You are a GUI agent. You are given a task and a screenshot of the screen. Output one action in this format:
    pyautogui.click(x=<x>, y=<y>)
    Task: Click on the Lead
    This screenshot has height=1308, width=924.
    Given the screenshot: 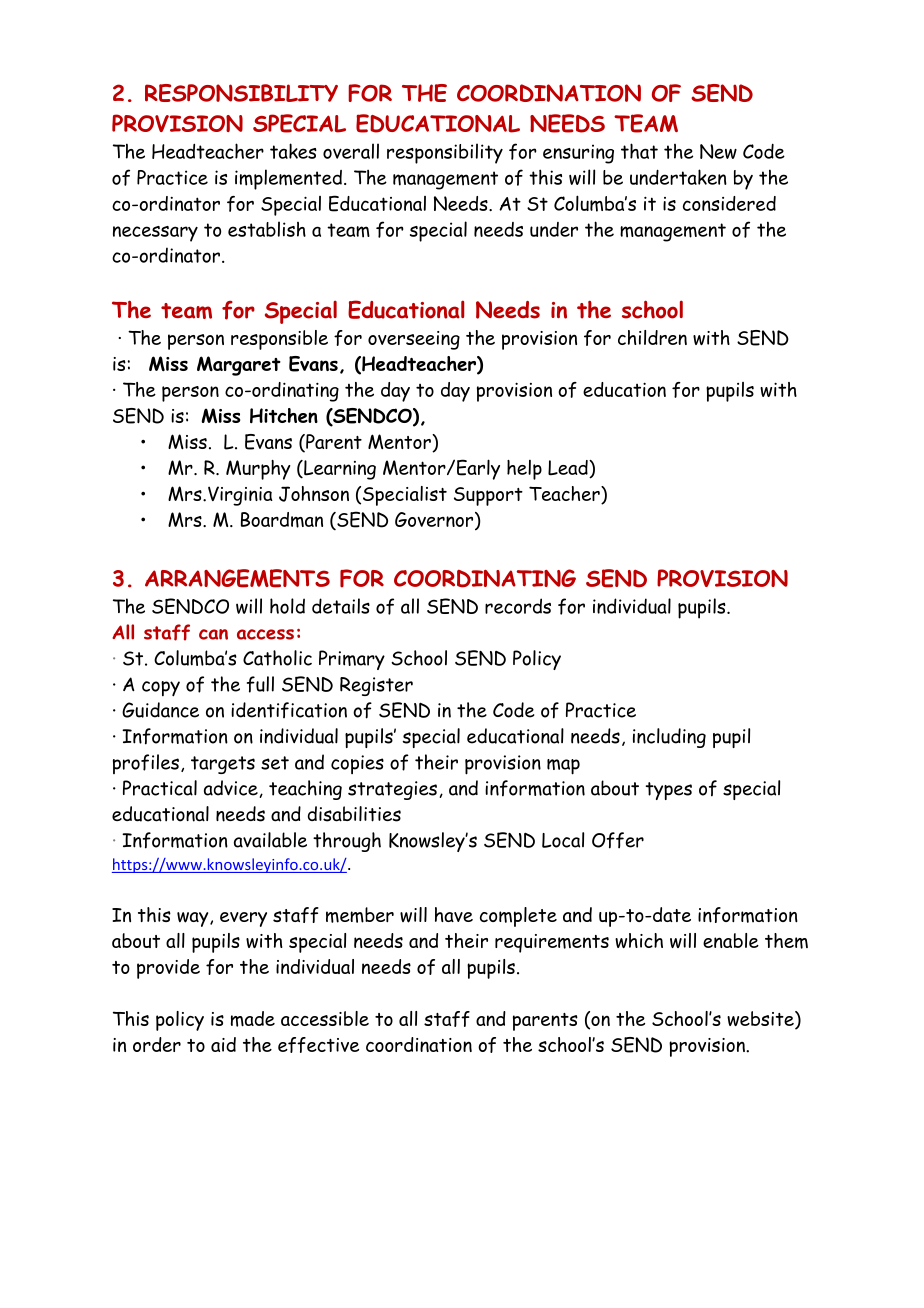 What is the action you would take?
    pyautogui.click(x=569, y=469)
